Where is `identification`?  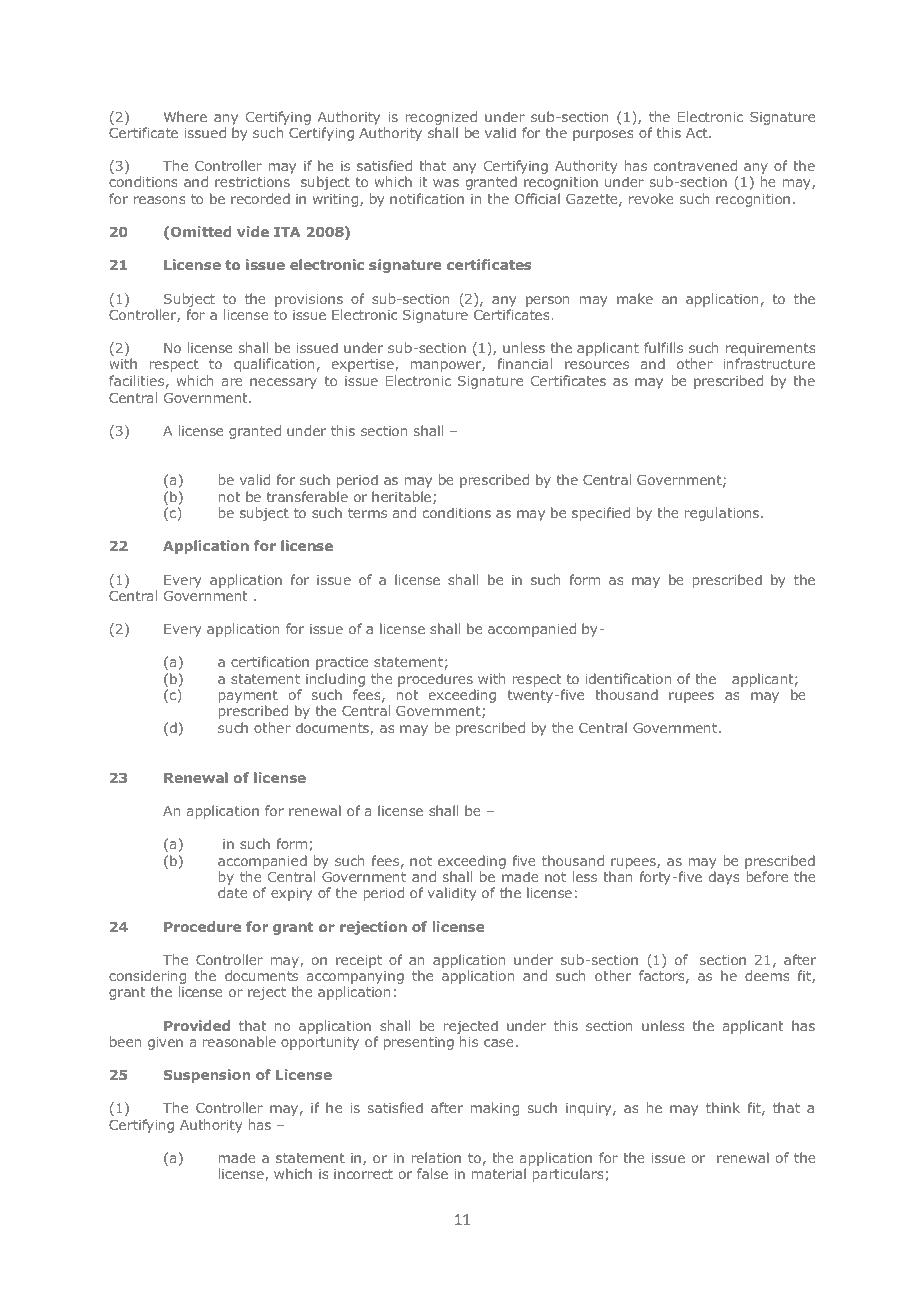
identification is located at coordinates (628, 678).
